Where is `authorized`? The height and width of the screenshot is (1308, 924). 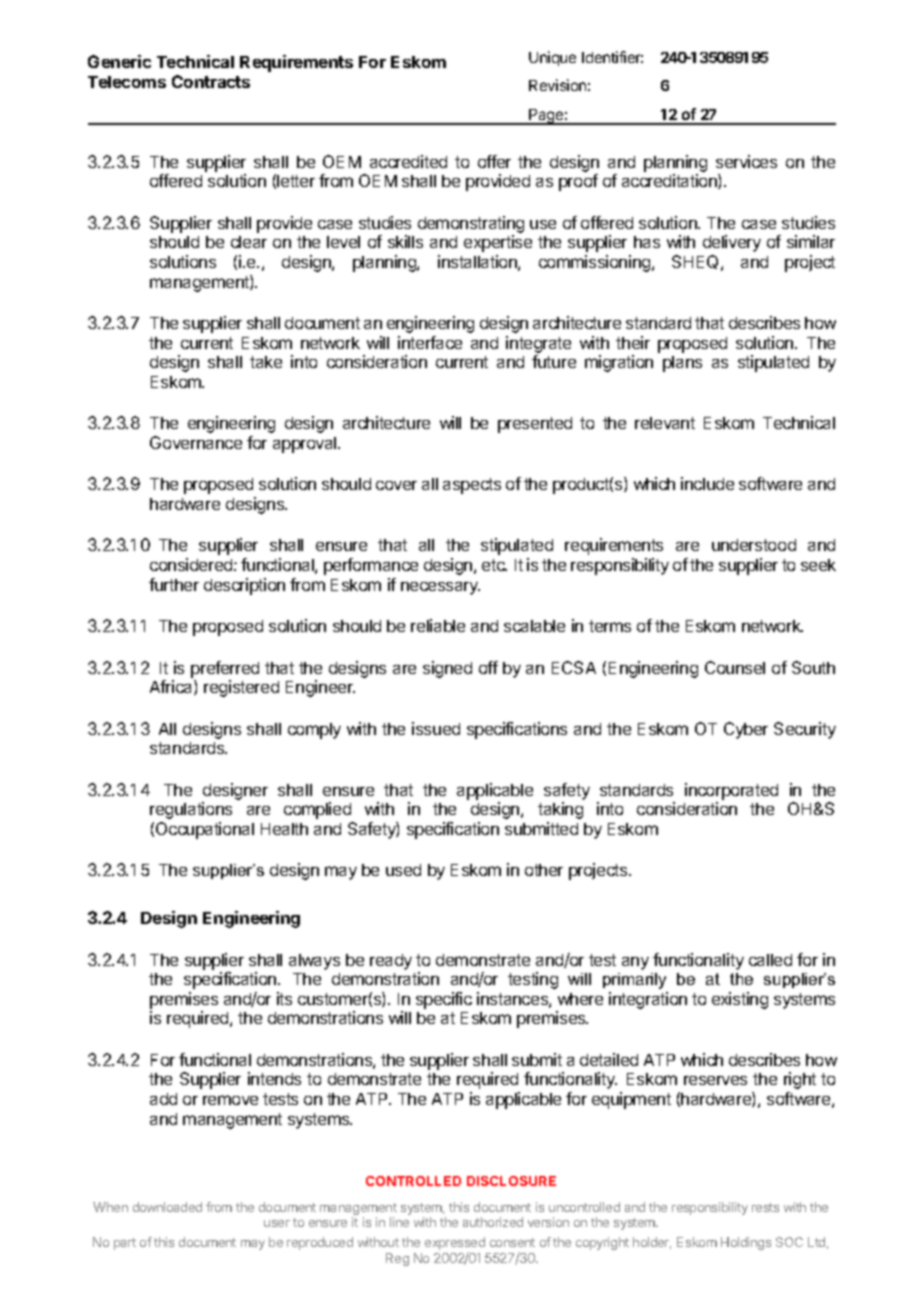 authorized is located at coordinates (493, 1222).
